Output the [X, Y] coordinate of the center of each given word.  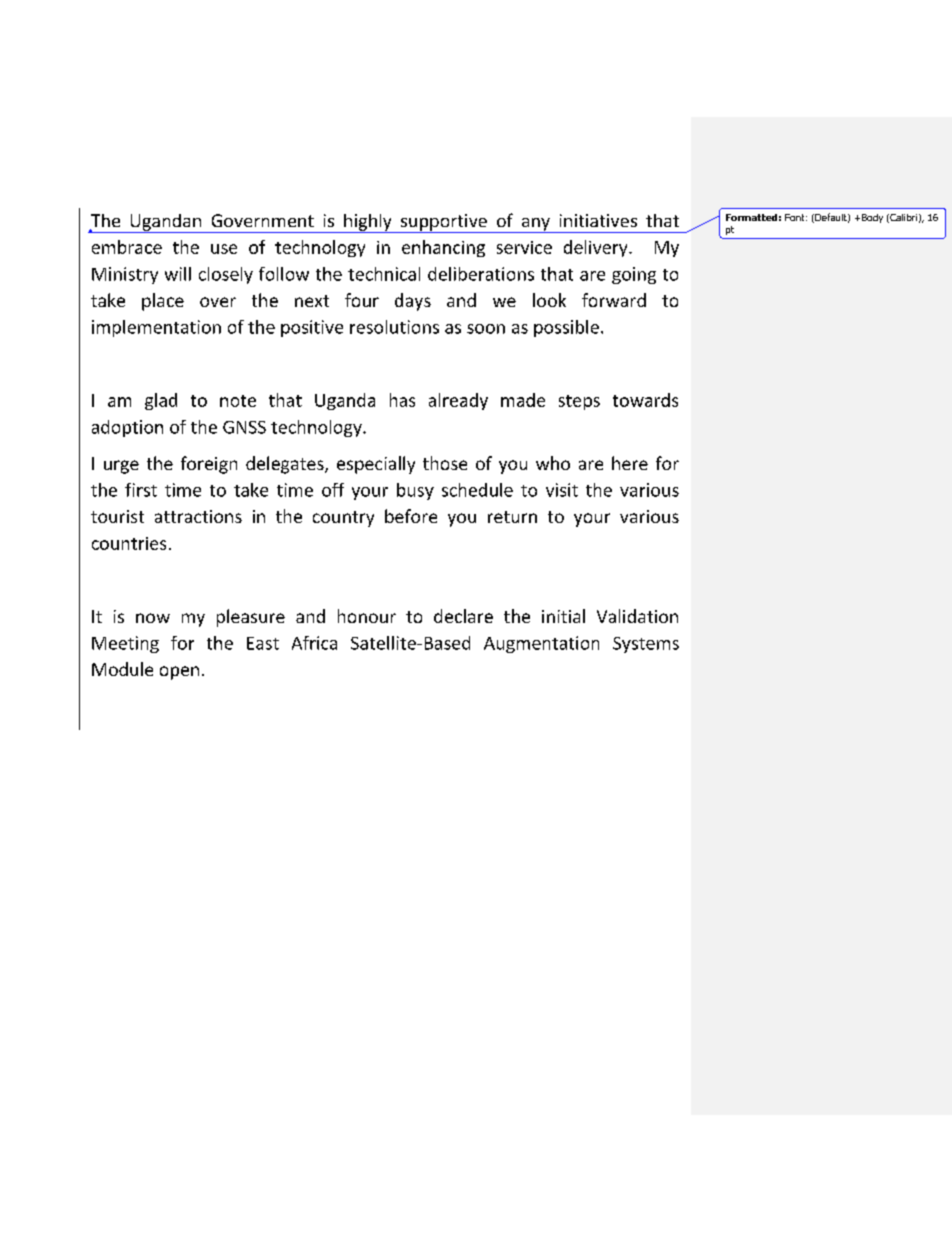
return [512, 517]
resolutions [394, 327]
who [553, 463]
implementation [156, 328]
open [179, 673]
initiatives [598, 220]
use [224, 249]
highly [368, 223]
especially [376, 465]
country [343, 519]
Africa [314, 643]
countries [129, 543]
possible [566, 328]
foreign [209, 465]
